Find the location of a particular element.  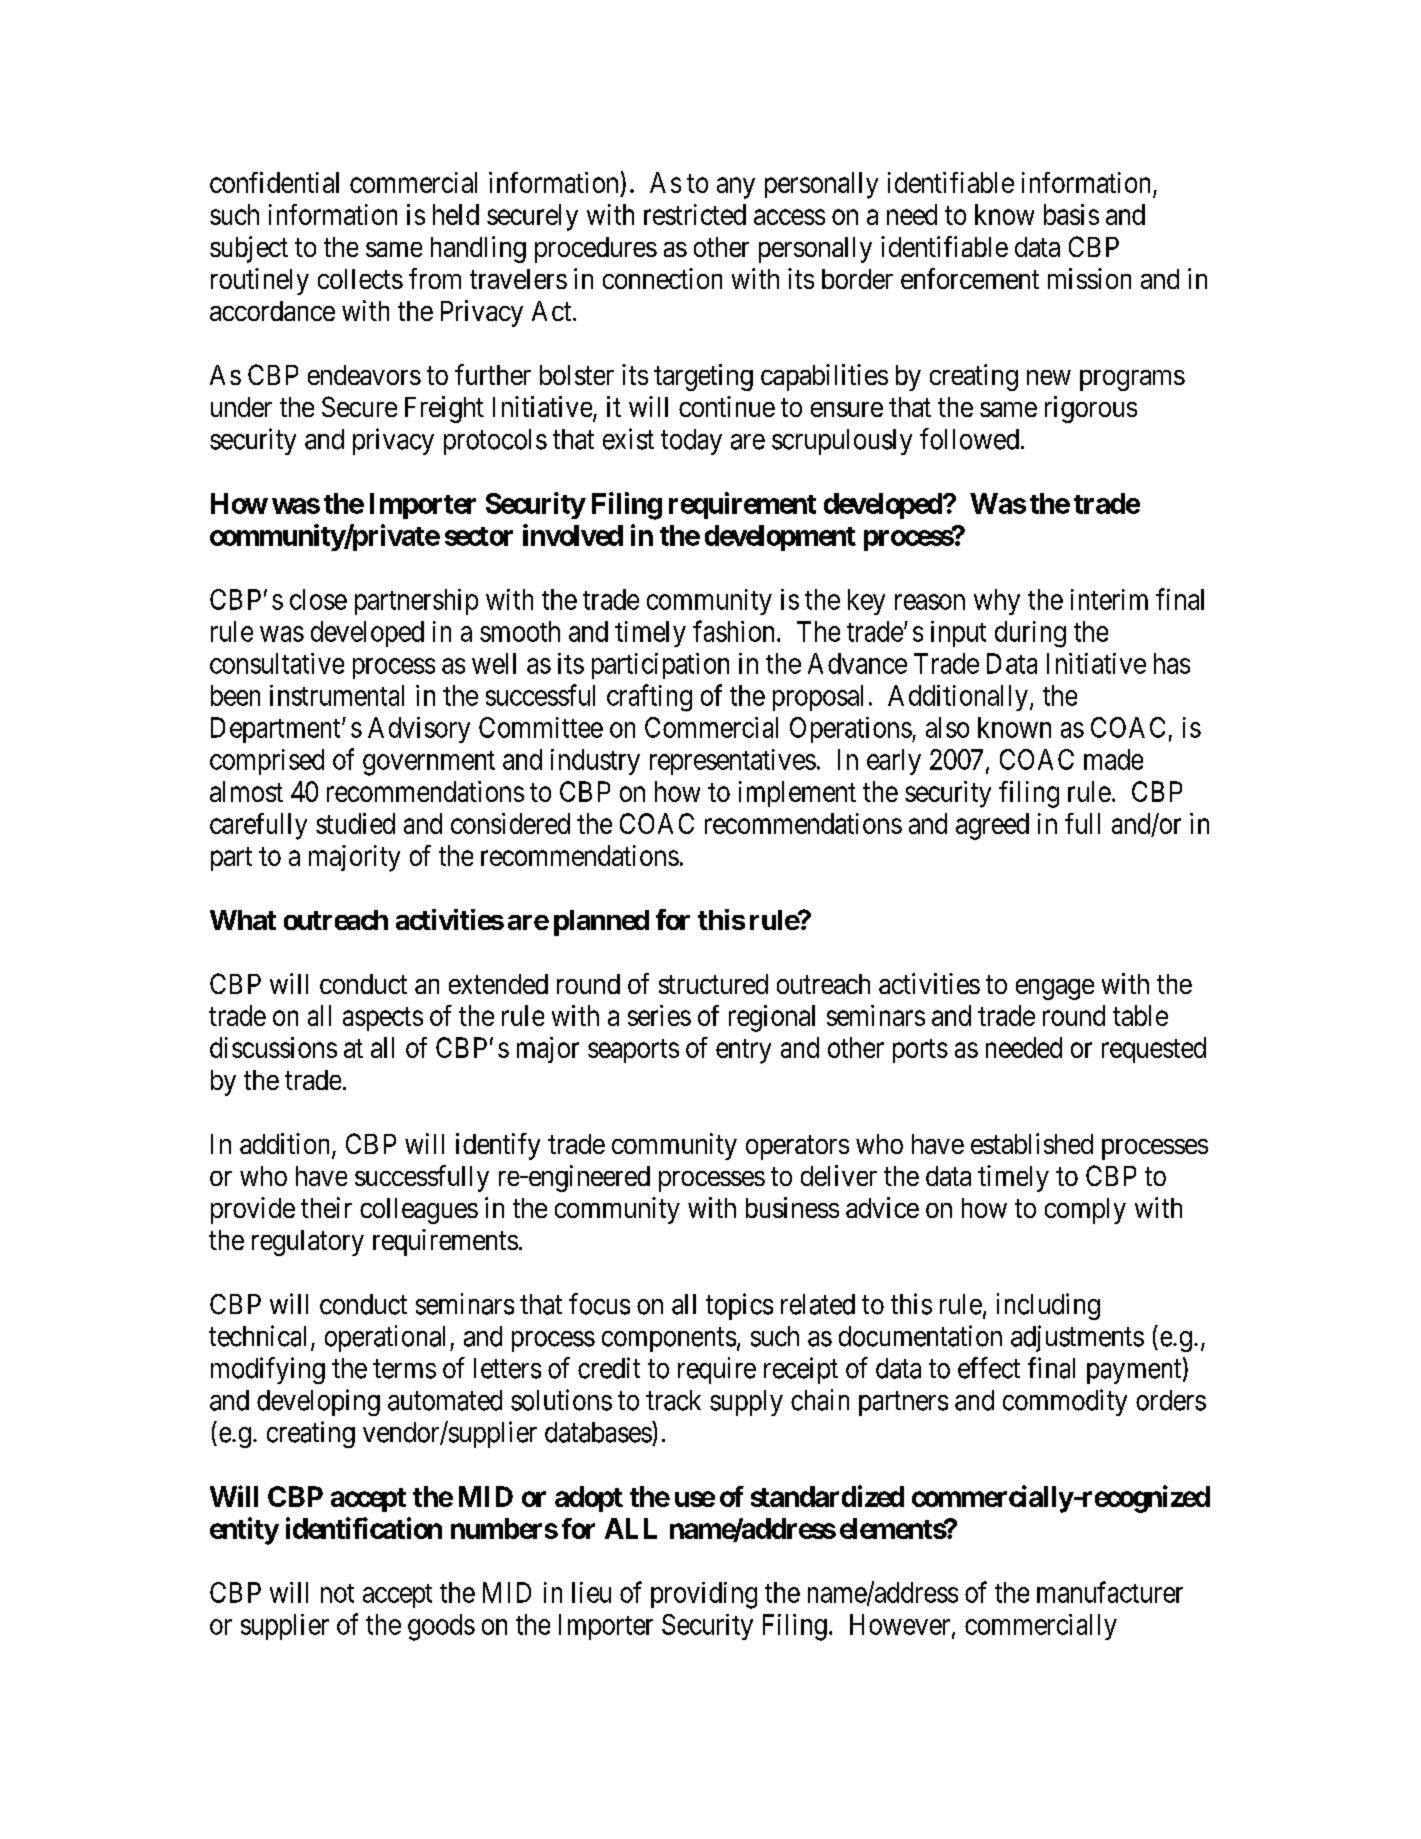

close is located at coordinates (318, 599).
